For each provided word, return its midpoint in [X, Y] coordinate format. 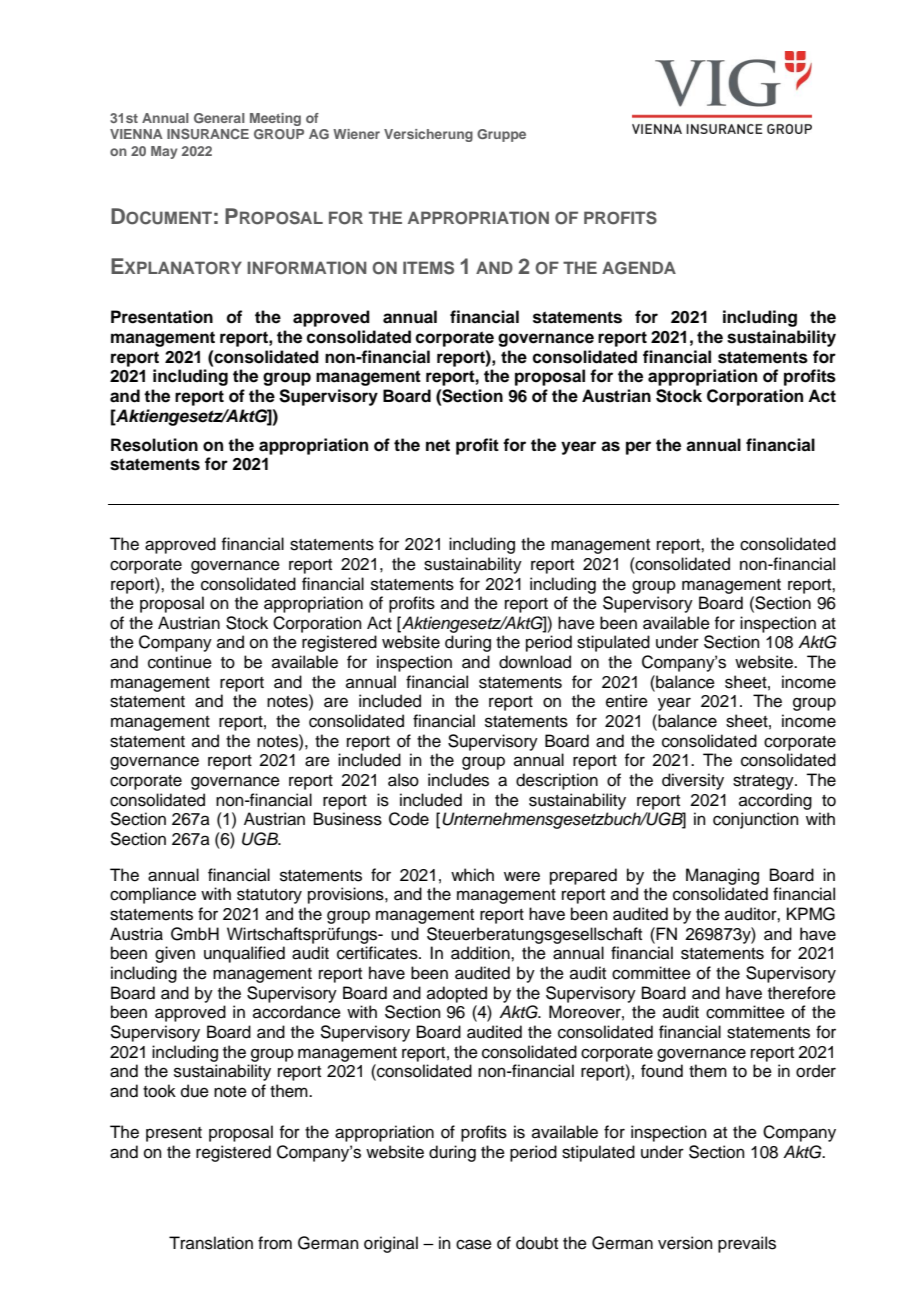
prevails [747, 1244]
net [438, 445]
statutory [269, 896]
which [472, 875]
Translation [211, 1243]
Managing [722, 876]
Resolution [154, 445]
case [474, 1244]
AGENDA [639, 268]
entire [627, 701]
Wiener [356, 134]
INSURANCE [208, 133]
